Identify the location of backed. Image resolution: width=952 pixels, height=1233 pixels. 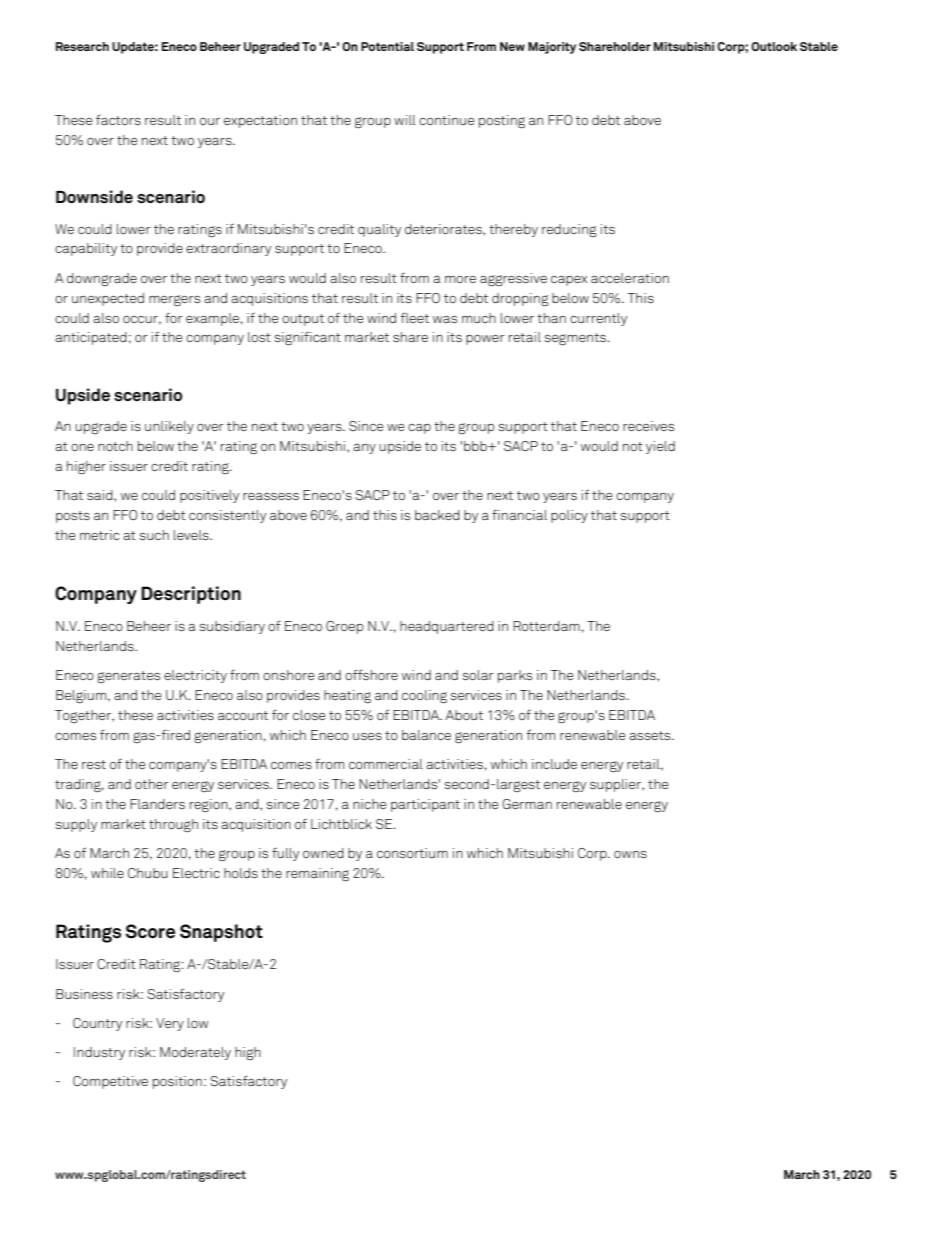
(437, 515).
